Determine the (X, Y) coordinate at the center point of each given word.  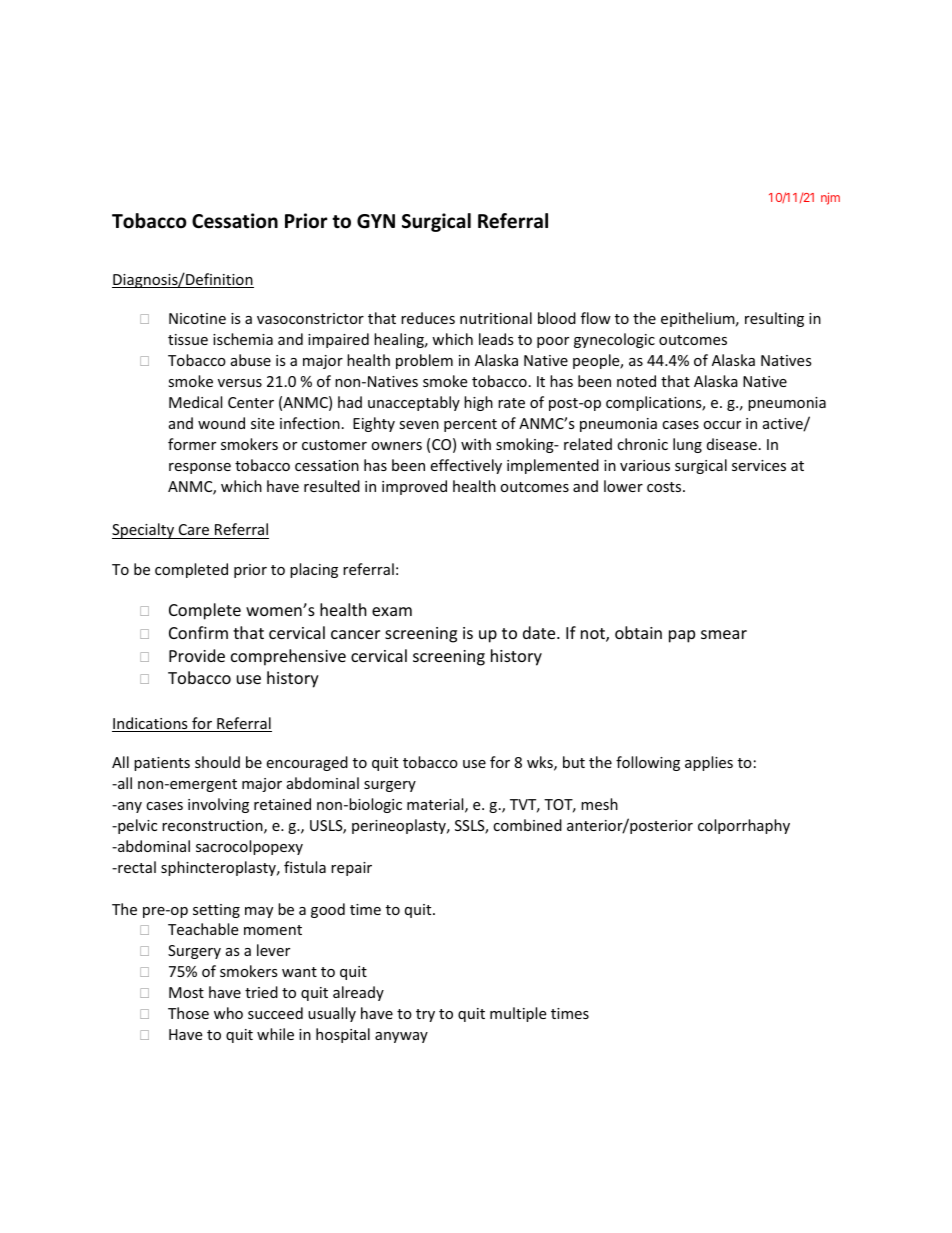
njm (830, 198)
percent (470, 425)
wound (221, 423)
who (228, 1013)
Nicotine (197, 318)
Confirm (198, 632)
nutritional (496, 318)
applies (709, 763)
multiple (518, 1014)
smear (724, 634)
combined (527, 825)
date (540, 632)
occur (722, 425)
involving (218, 805)
